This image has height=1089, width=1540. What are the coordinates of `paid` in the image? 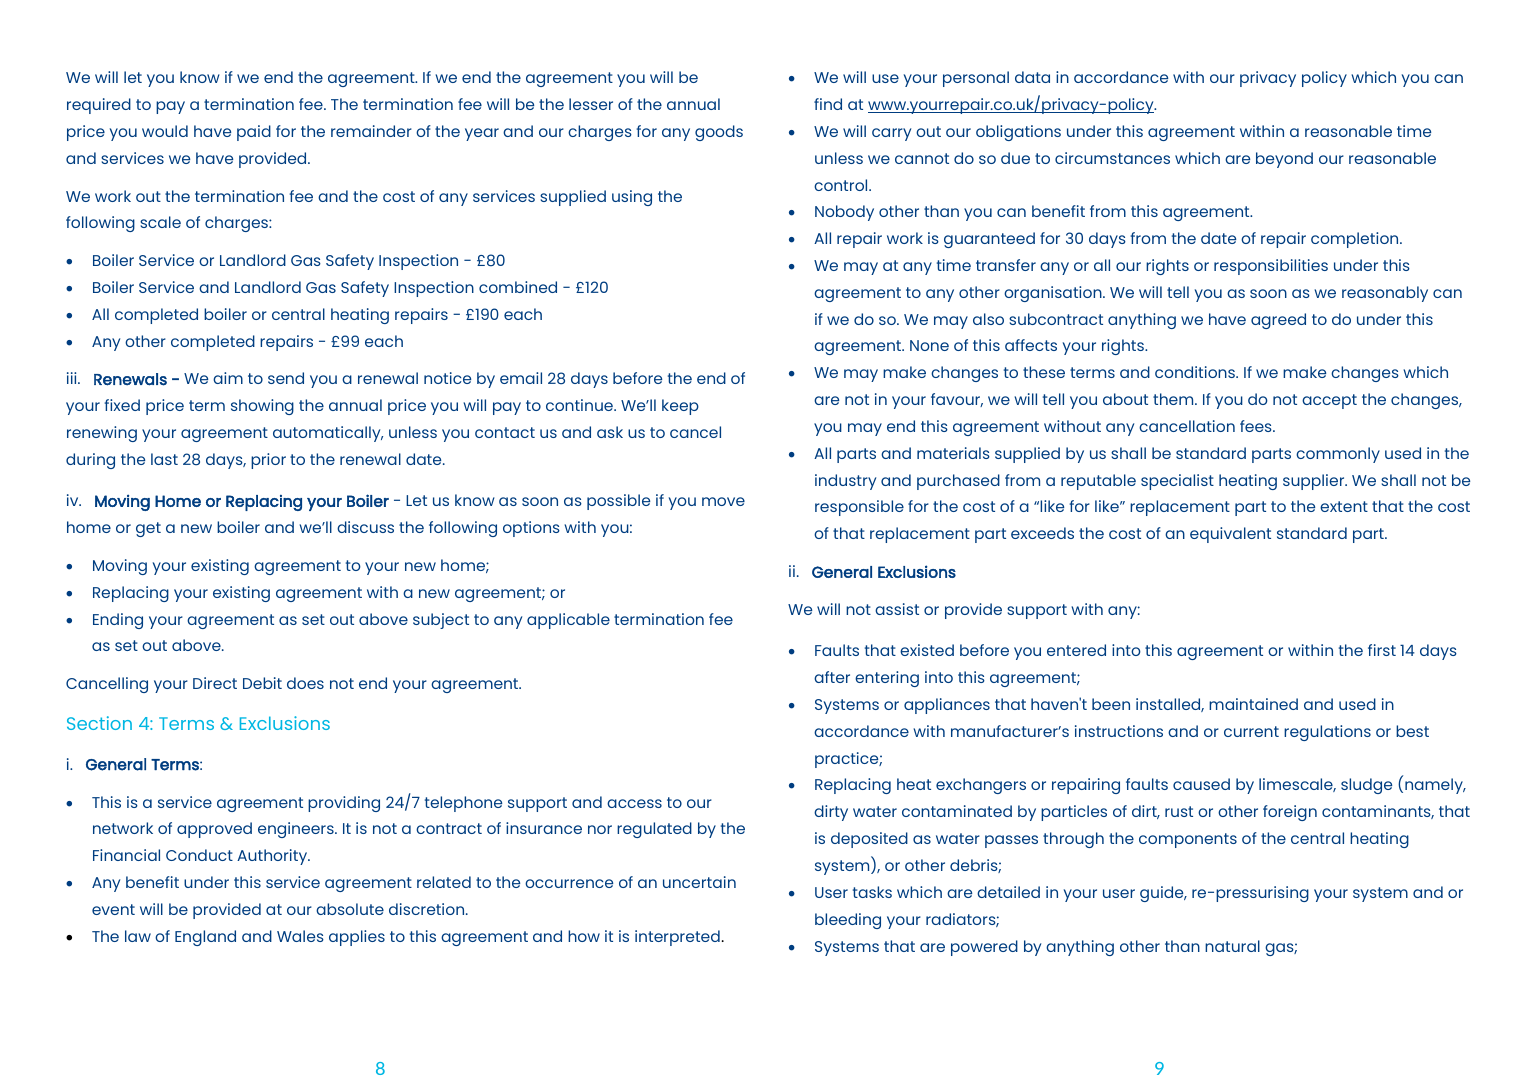 It's located at (254, 133).
